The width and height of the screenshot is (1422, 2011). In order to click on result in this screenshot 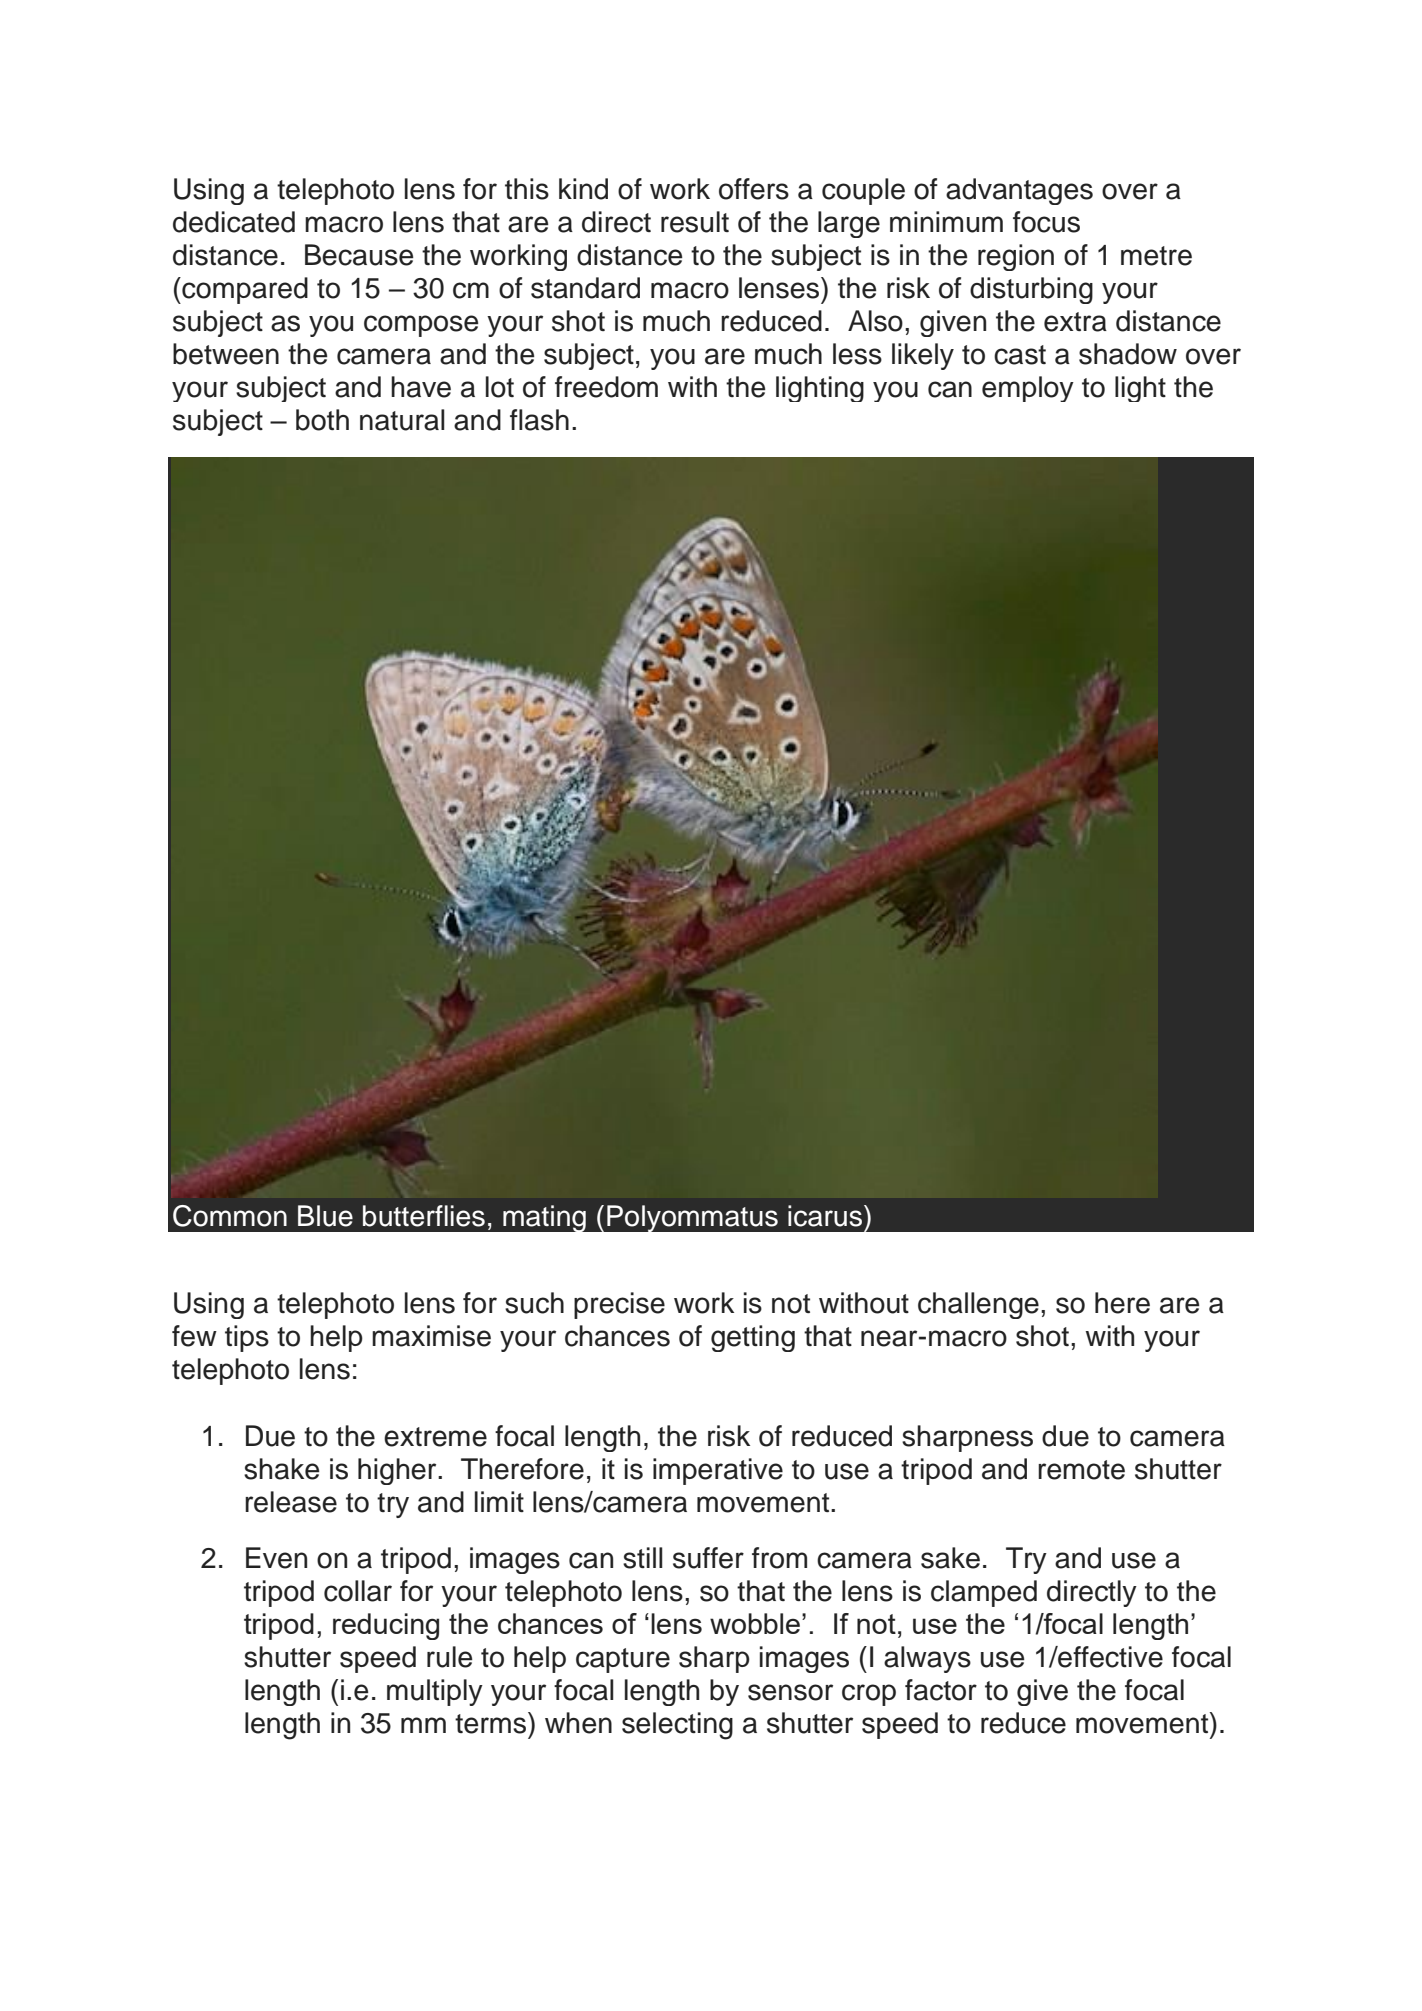, I will do `click(695, 222)`.
